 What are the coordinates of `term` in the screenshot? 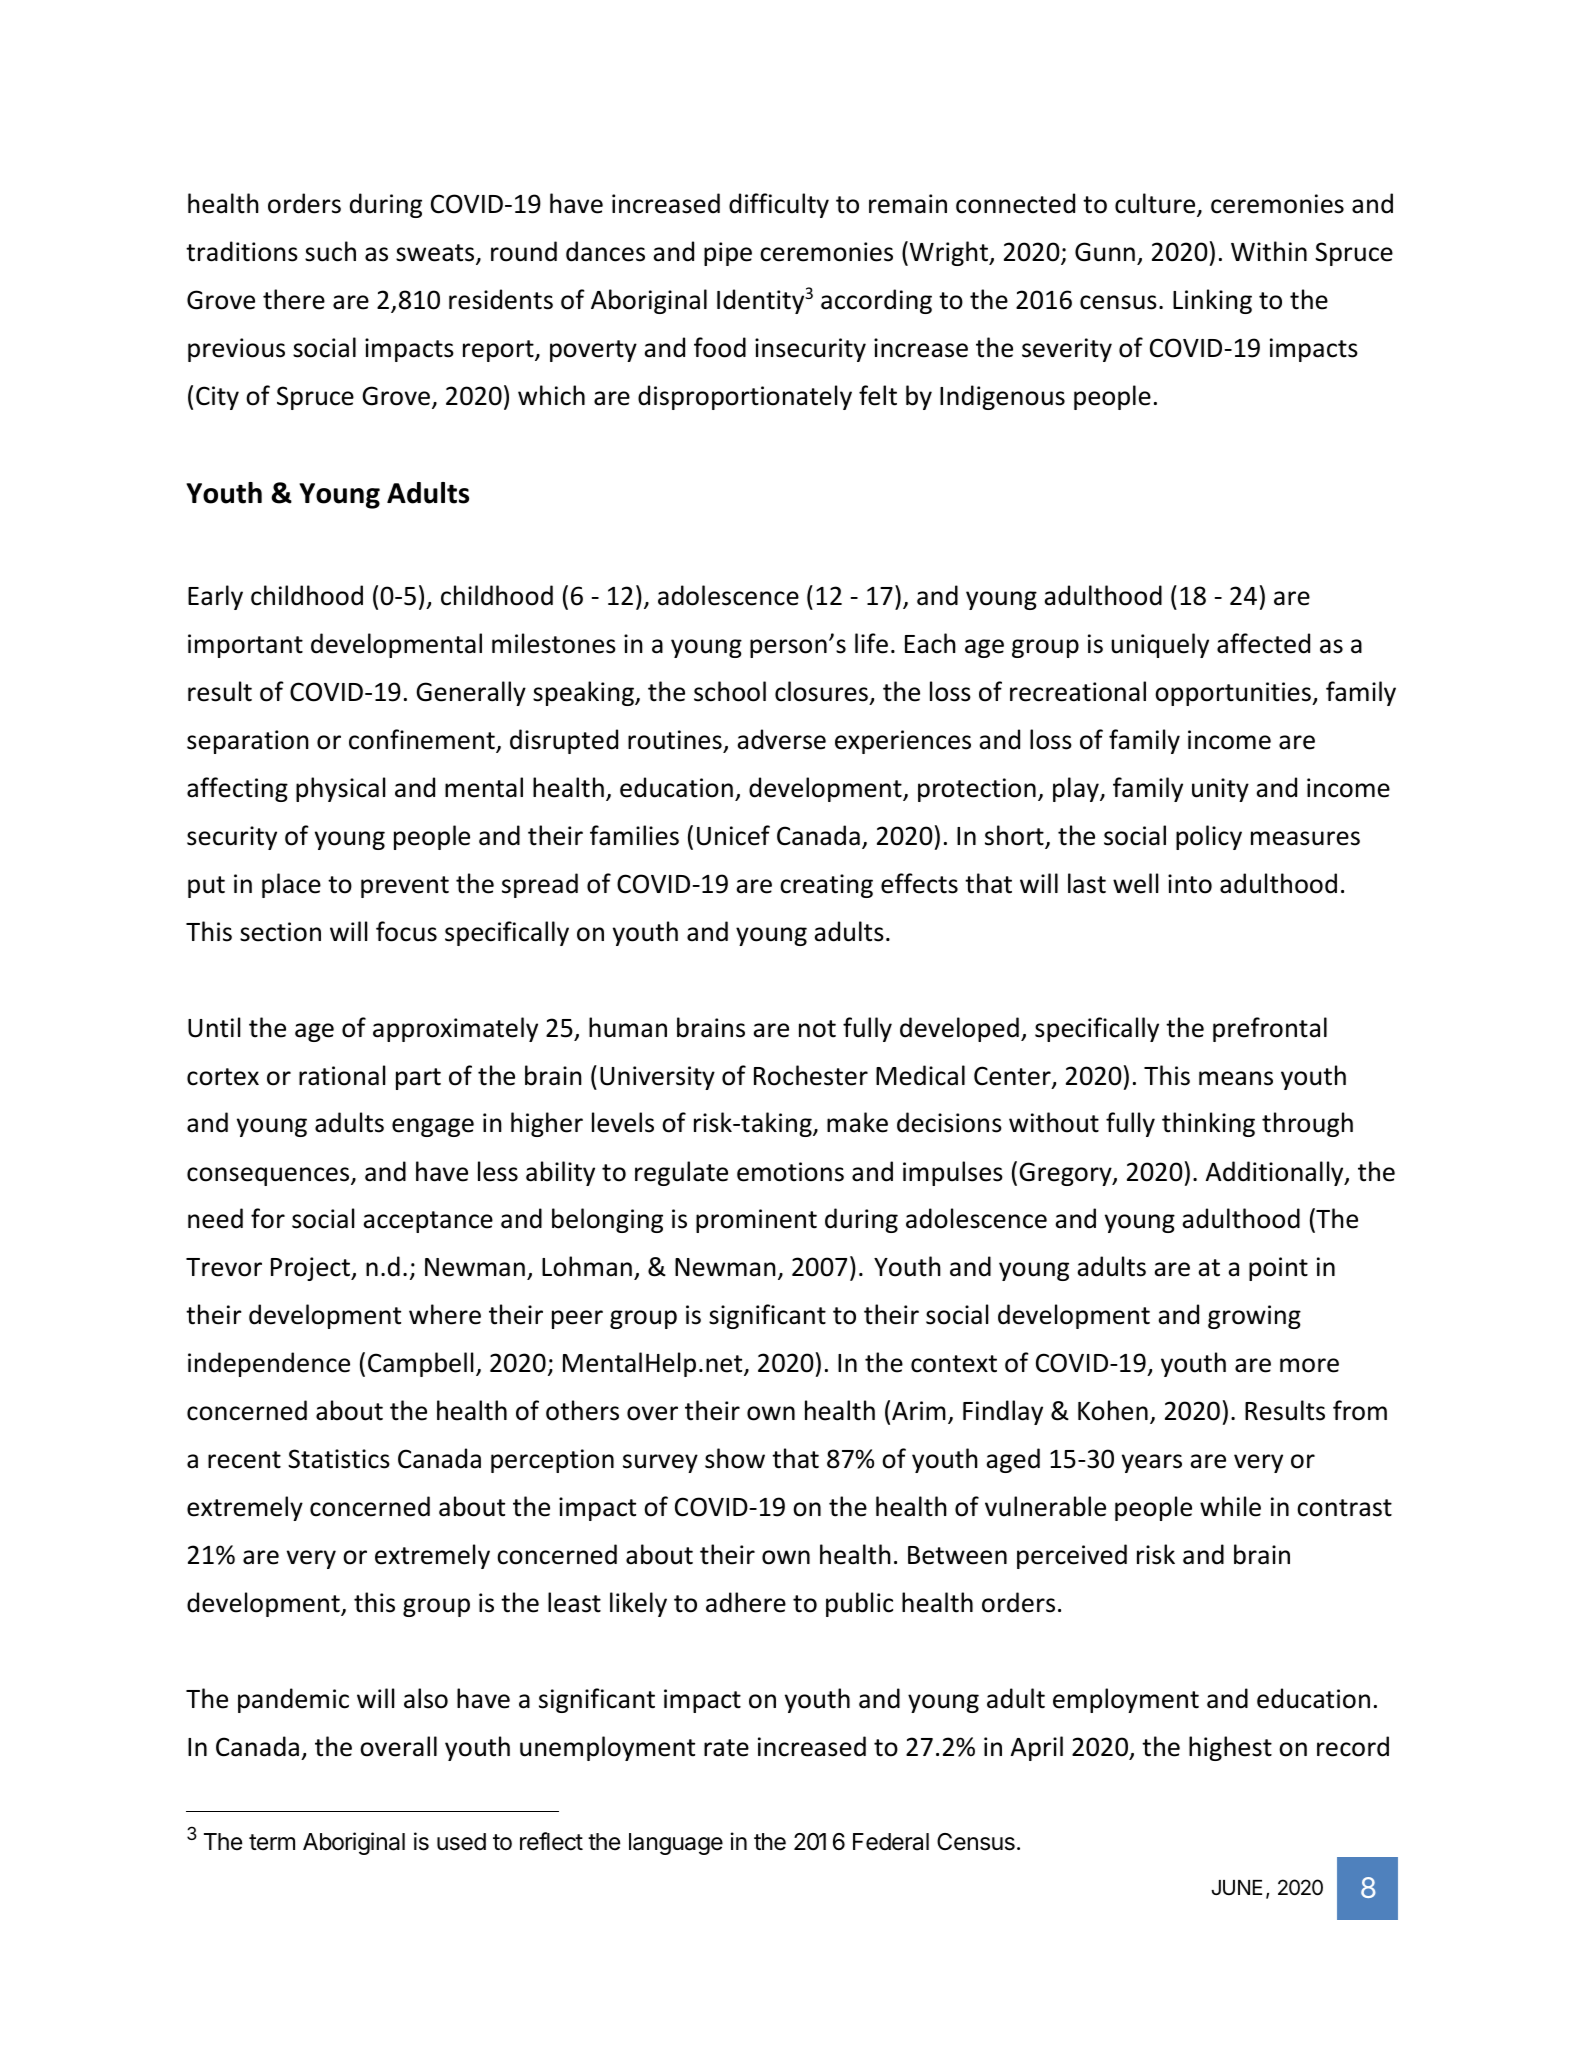 It's located at (272, 1842).
